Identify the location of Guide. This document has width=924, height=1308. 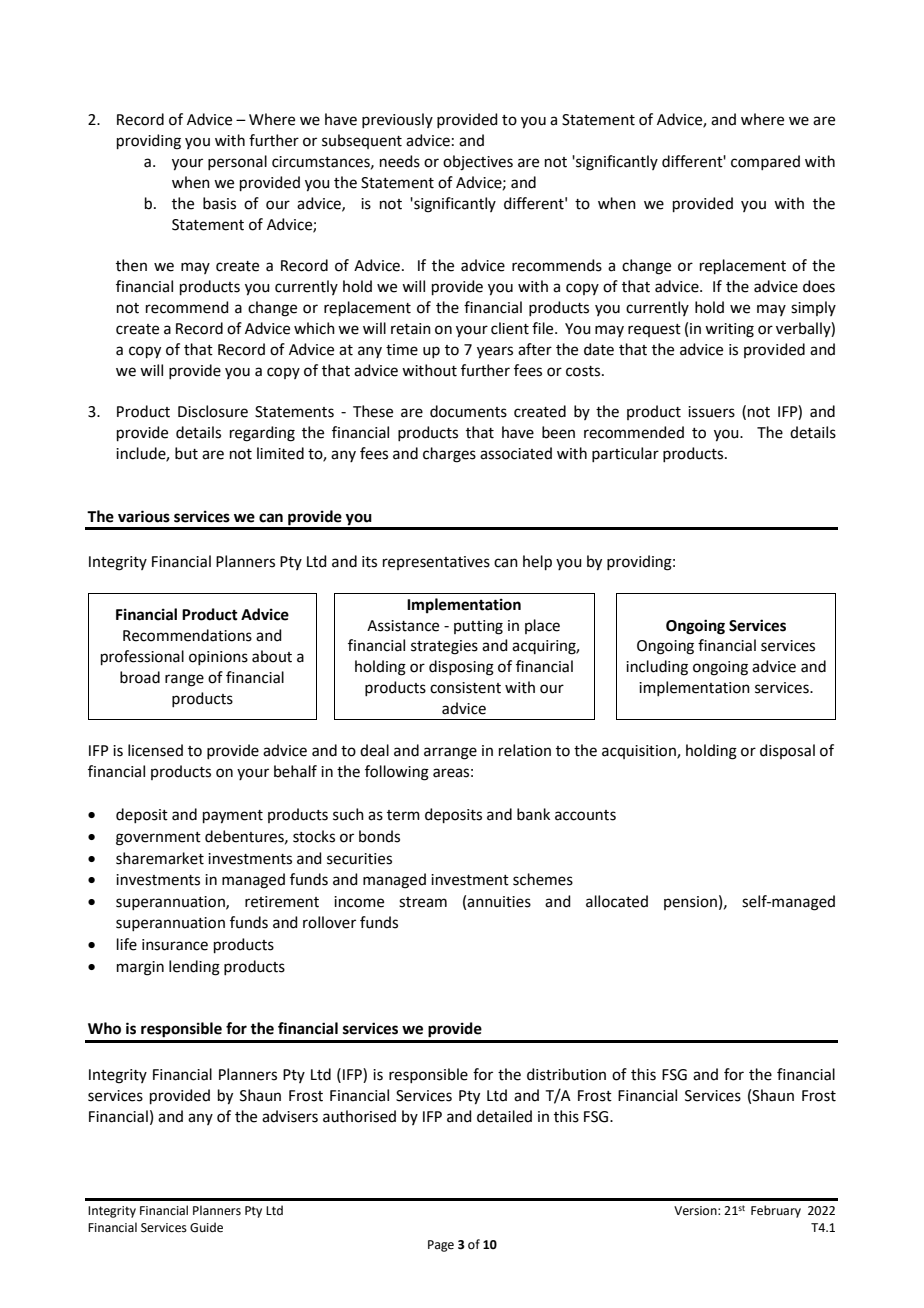
(206, 1227).
